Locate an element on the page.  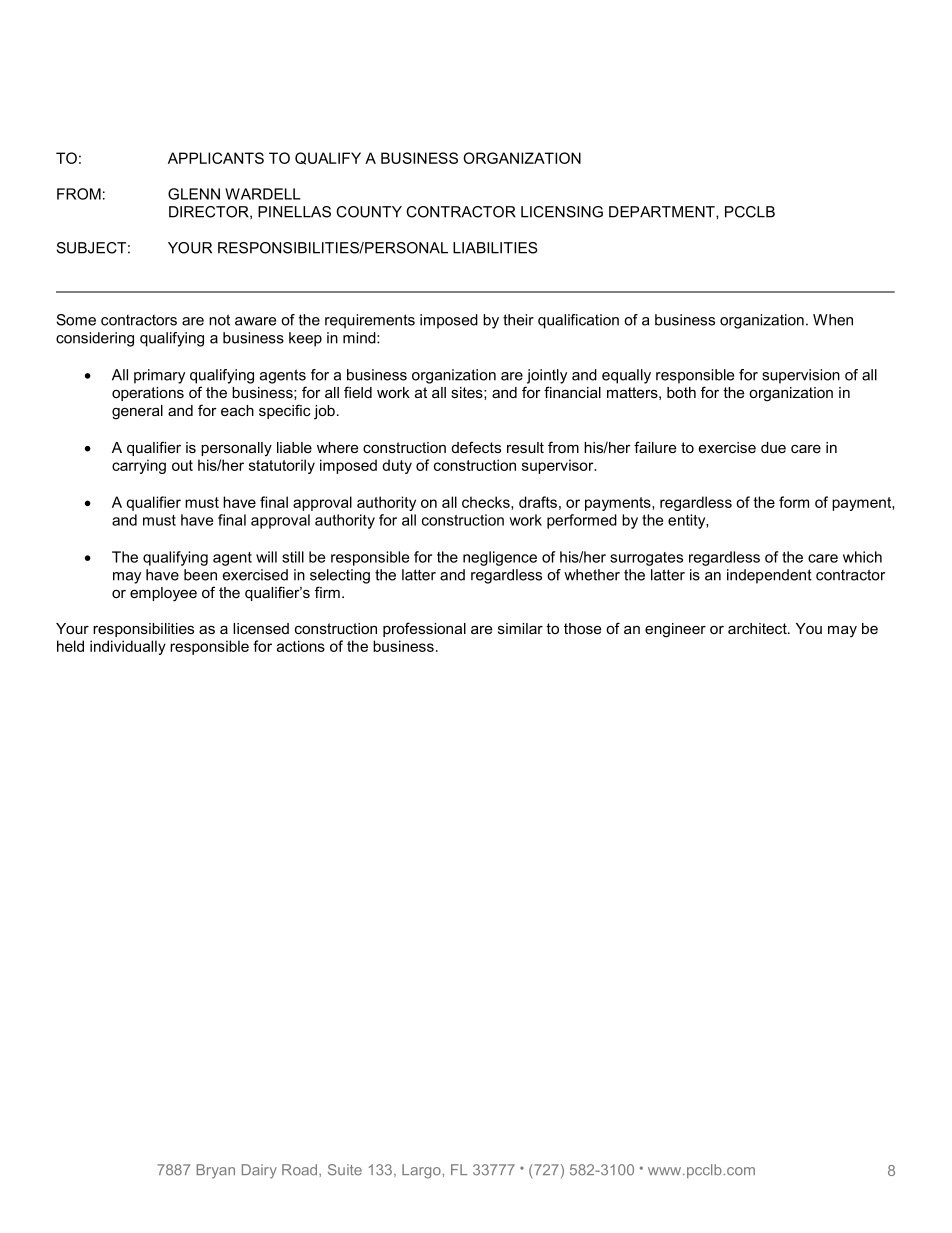
Bryan is located at coordinates (216, 1171).
